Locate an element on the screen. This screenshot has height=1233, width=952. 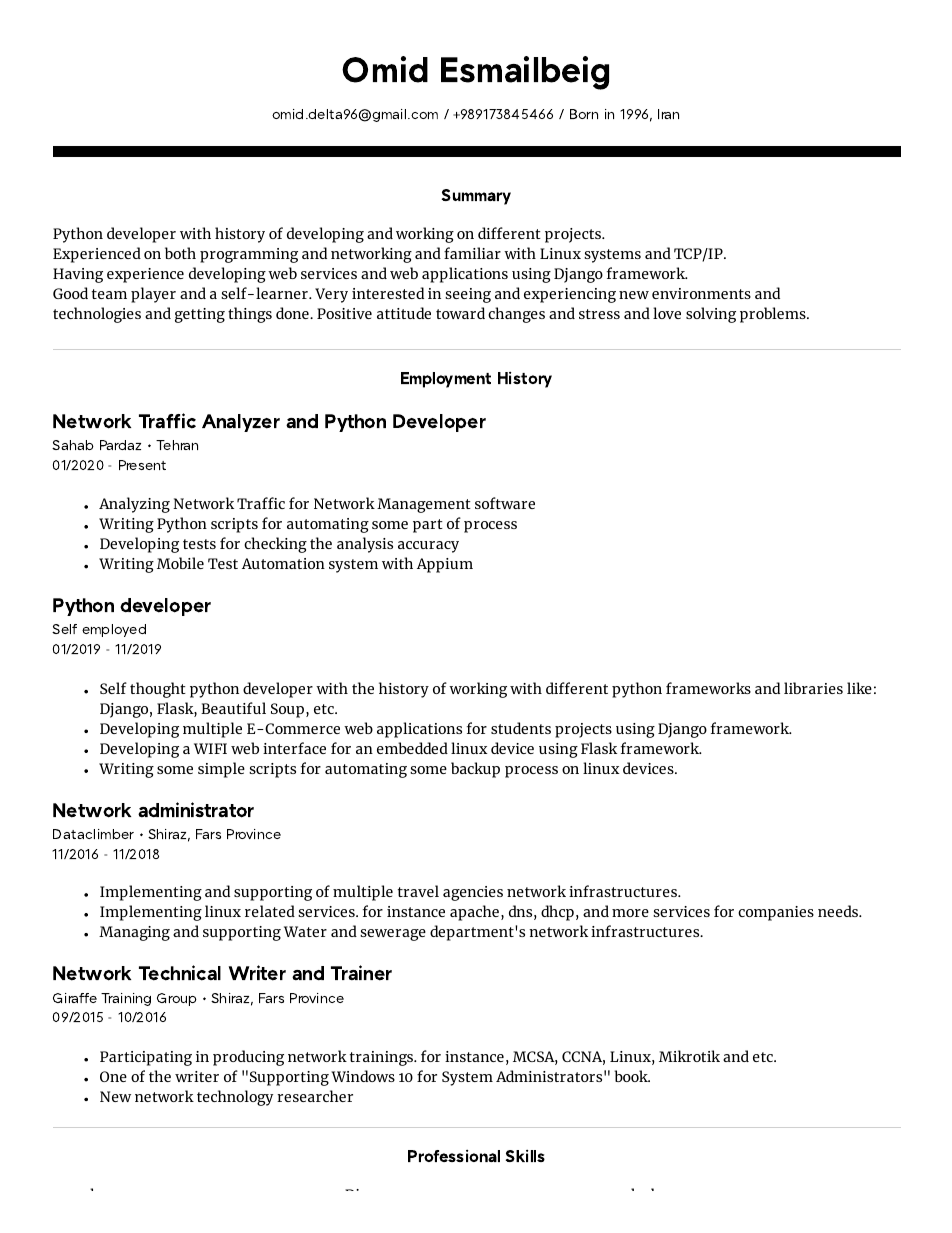
libraries is located at coordinates (813, 688).
